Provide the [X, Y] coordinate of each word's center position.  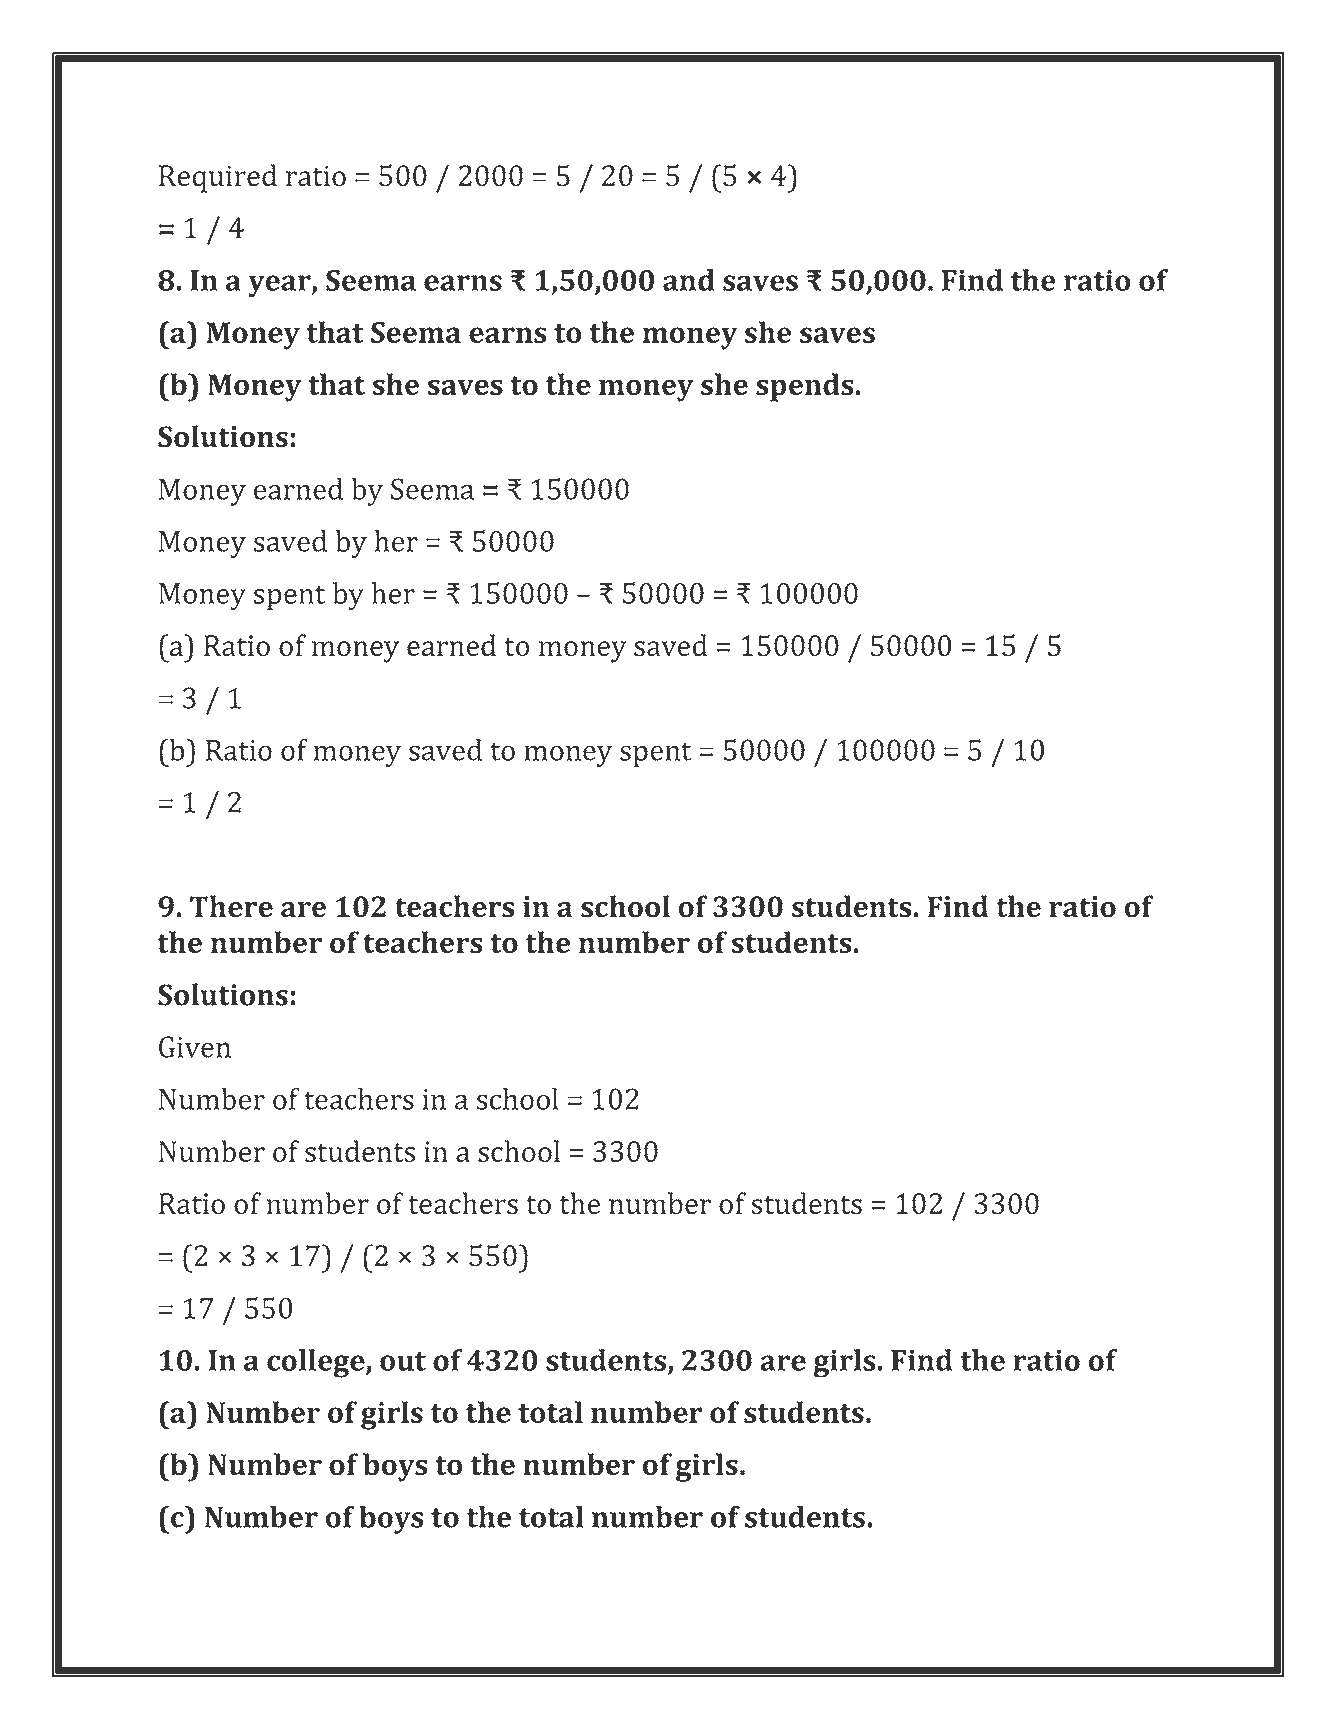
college [317, 1363]
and [689, 280]
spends [804, 387]
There [231, 906]
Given [195, 1047]
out [403, 1361]
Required [218, 178]
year [280, 286]
